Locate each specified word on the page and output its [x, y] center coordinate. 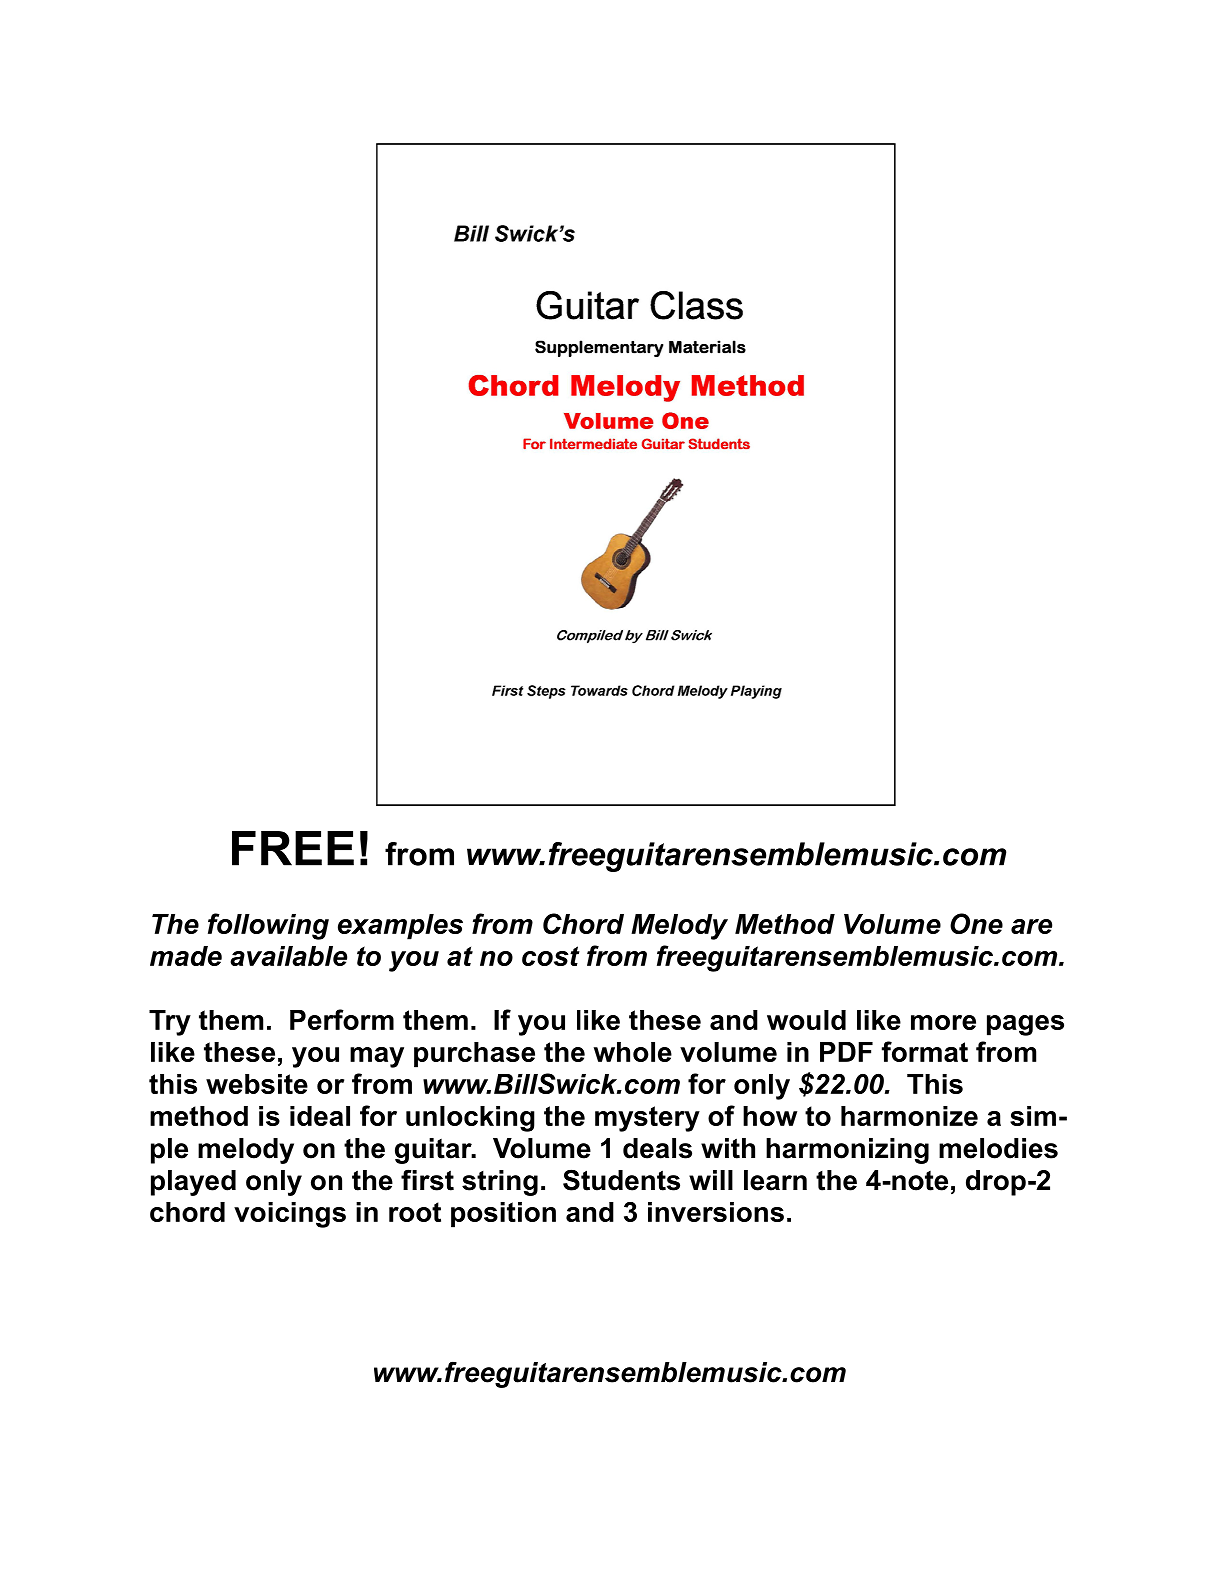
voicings [290, 1215]
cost [551, 956]
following [268, 926]
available [288, 956]
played [193, 1183]
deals [657, 1148]
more [943, 1022]
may [377, 1057]
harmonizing [847, 1151]
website [257, 1084]
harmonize [909, 1116]
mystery [647, 1119]
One [976, 923]
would [806, 1020]
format [925, 1051]
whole [633, 1052]
